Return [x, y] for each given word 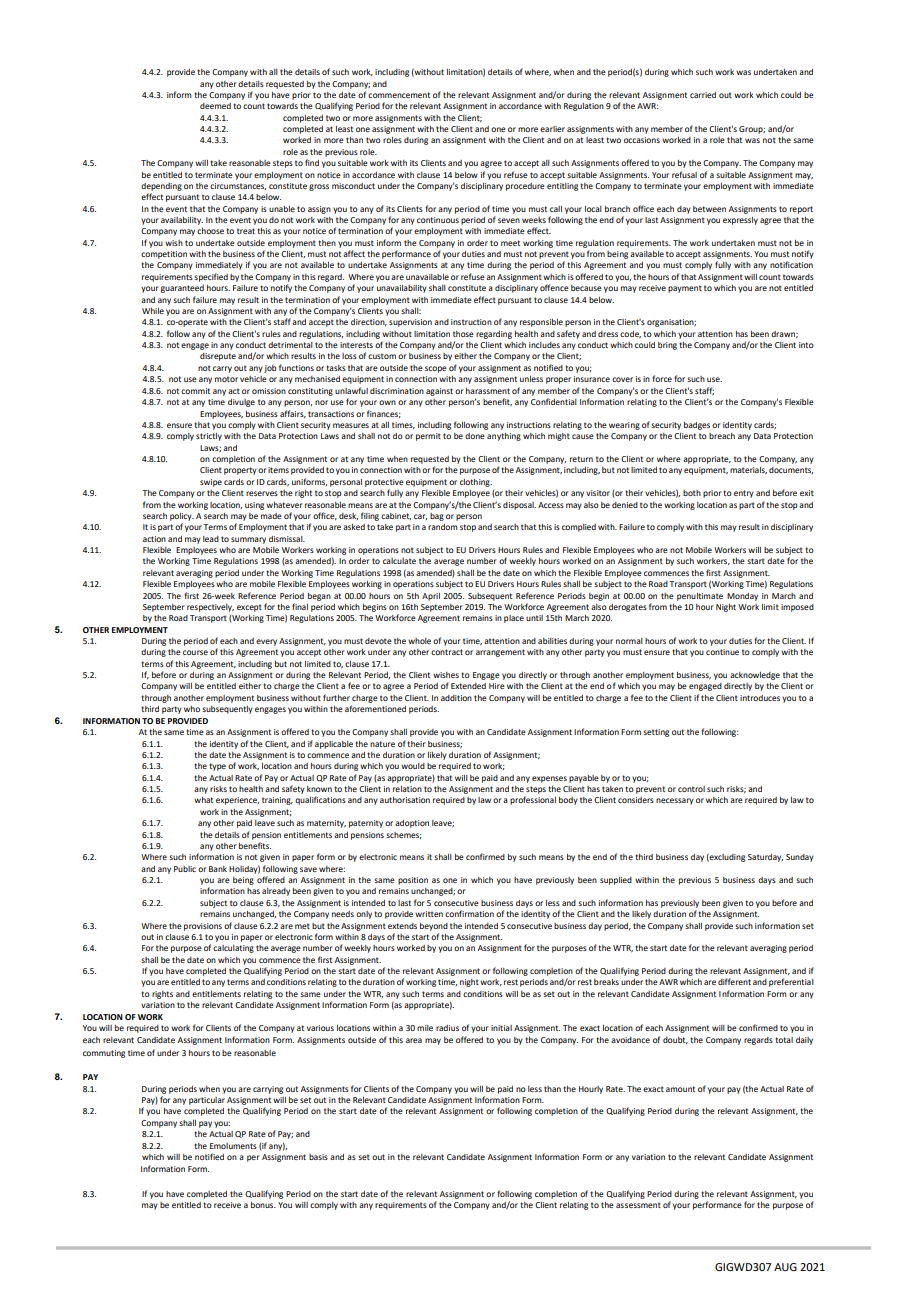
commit [195, 391]
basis [318, 1157]
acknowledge [755, 676]
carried [703, 95]
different [734, 981]
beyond [434, 927]
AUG [785, 1267]
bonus [263, 1205]
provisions [203, 927]
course [195, 652]
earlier [552, 129]
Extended [468, 686]
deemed [215, 106]
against [439, 392]
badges [697, 426]
